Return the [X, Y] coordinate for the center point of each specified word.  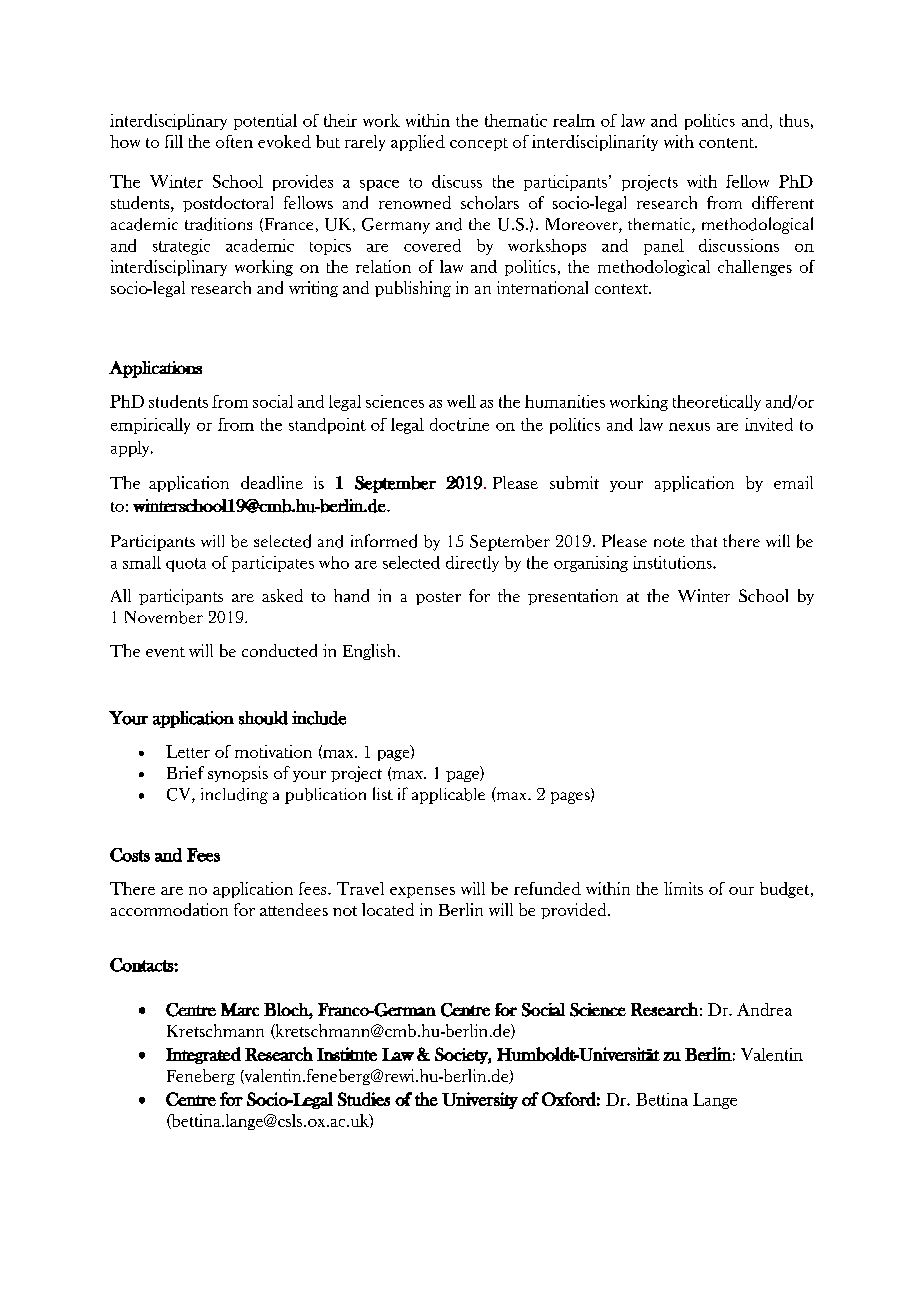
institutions [673, 562]
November [164, 617]
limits [683, 888]
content [728, 143]
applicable [448, 796]
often [234, 141]
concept [479, 144]
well [461, 401]
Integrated [203, 1055]
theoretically [717, 403]
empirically [150, 426]
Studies [364, 1099]
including [234, 796]
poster [438, 598]
